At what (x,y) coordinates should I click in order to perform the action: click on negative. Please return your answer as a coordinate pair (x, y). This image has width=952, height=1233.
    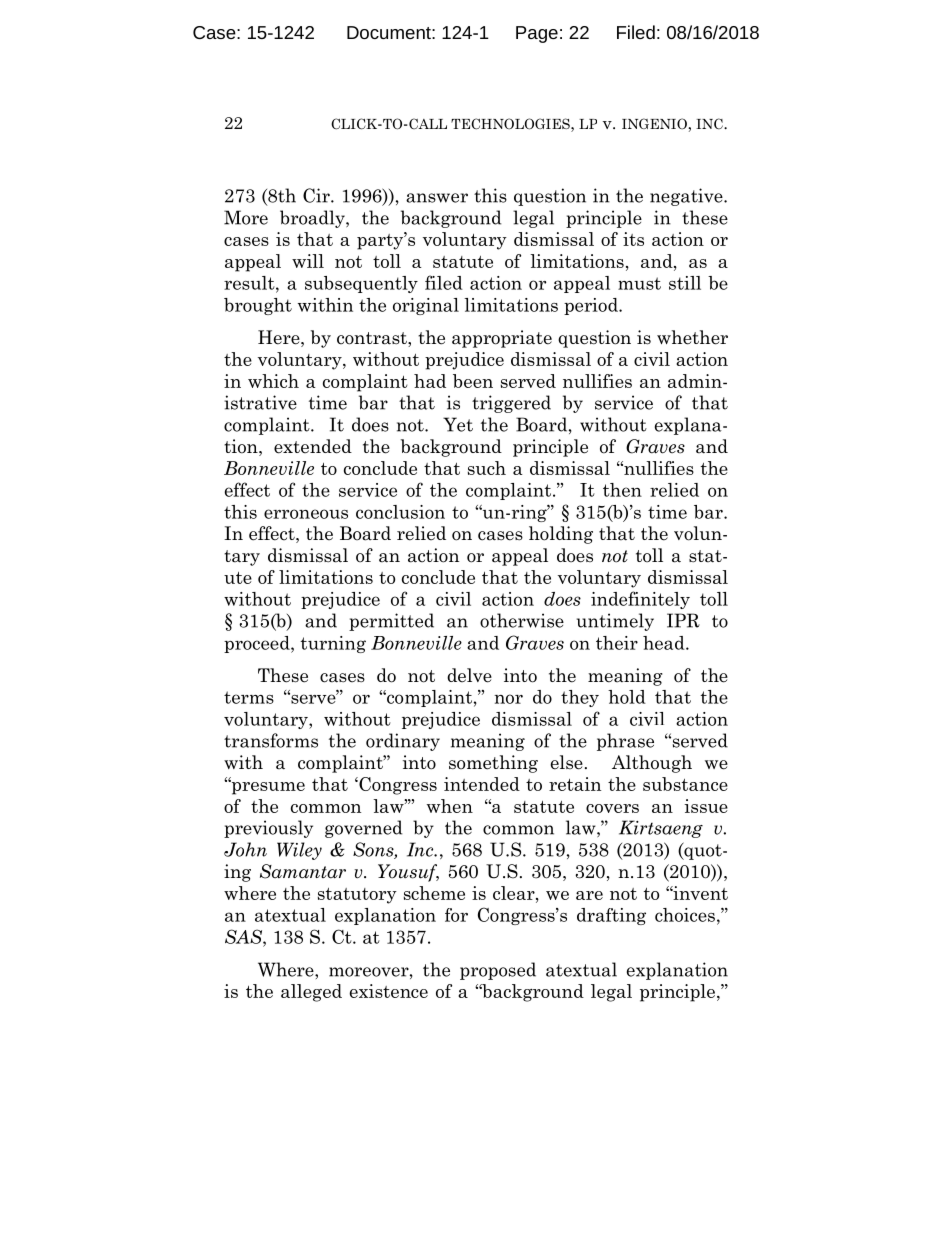
    Looking at the image, I should click on (687, 197).
